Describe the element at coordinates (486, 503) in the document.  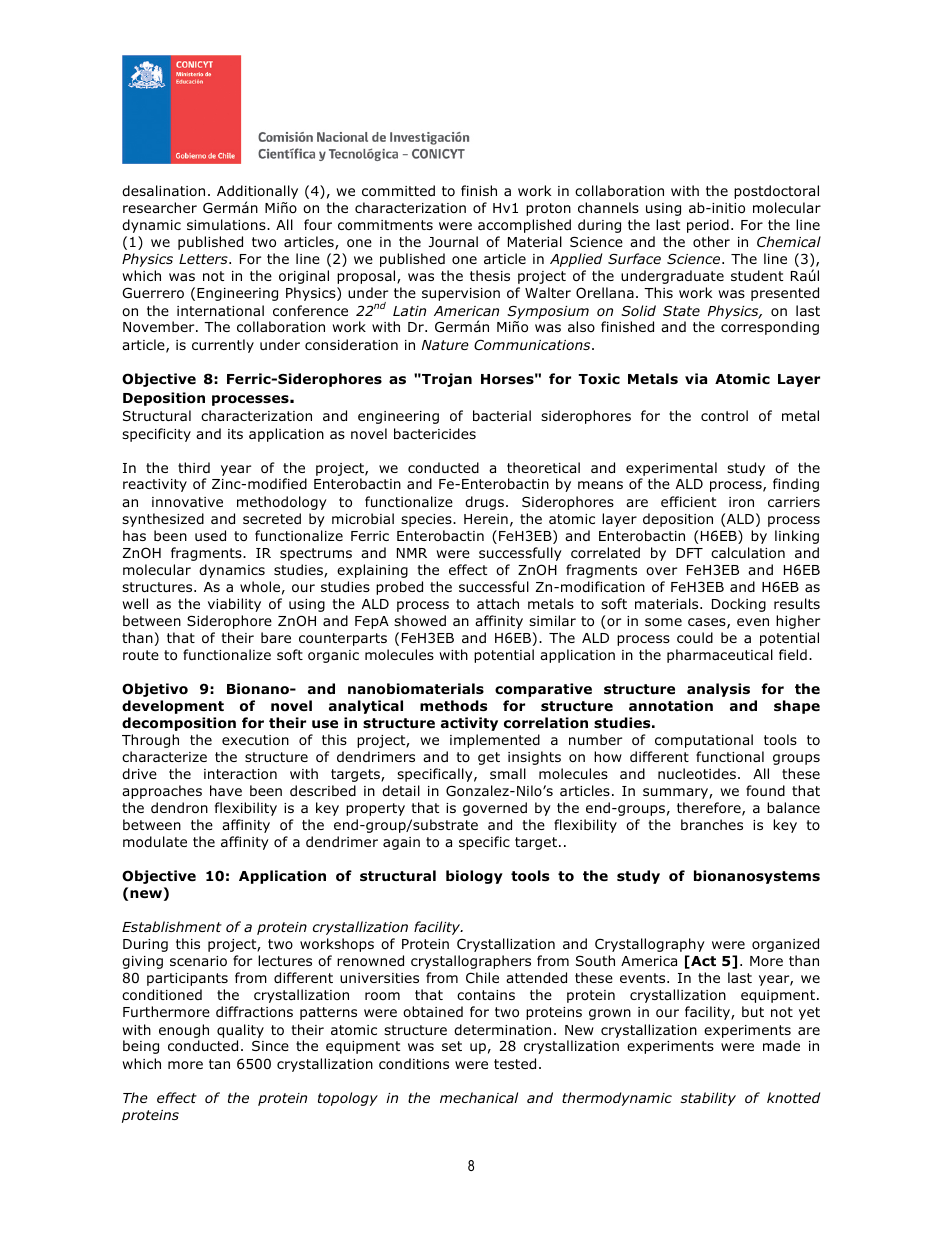
I see `drugs` at that location.
